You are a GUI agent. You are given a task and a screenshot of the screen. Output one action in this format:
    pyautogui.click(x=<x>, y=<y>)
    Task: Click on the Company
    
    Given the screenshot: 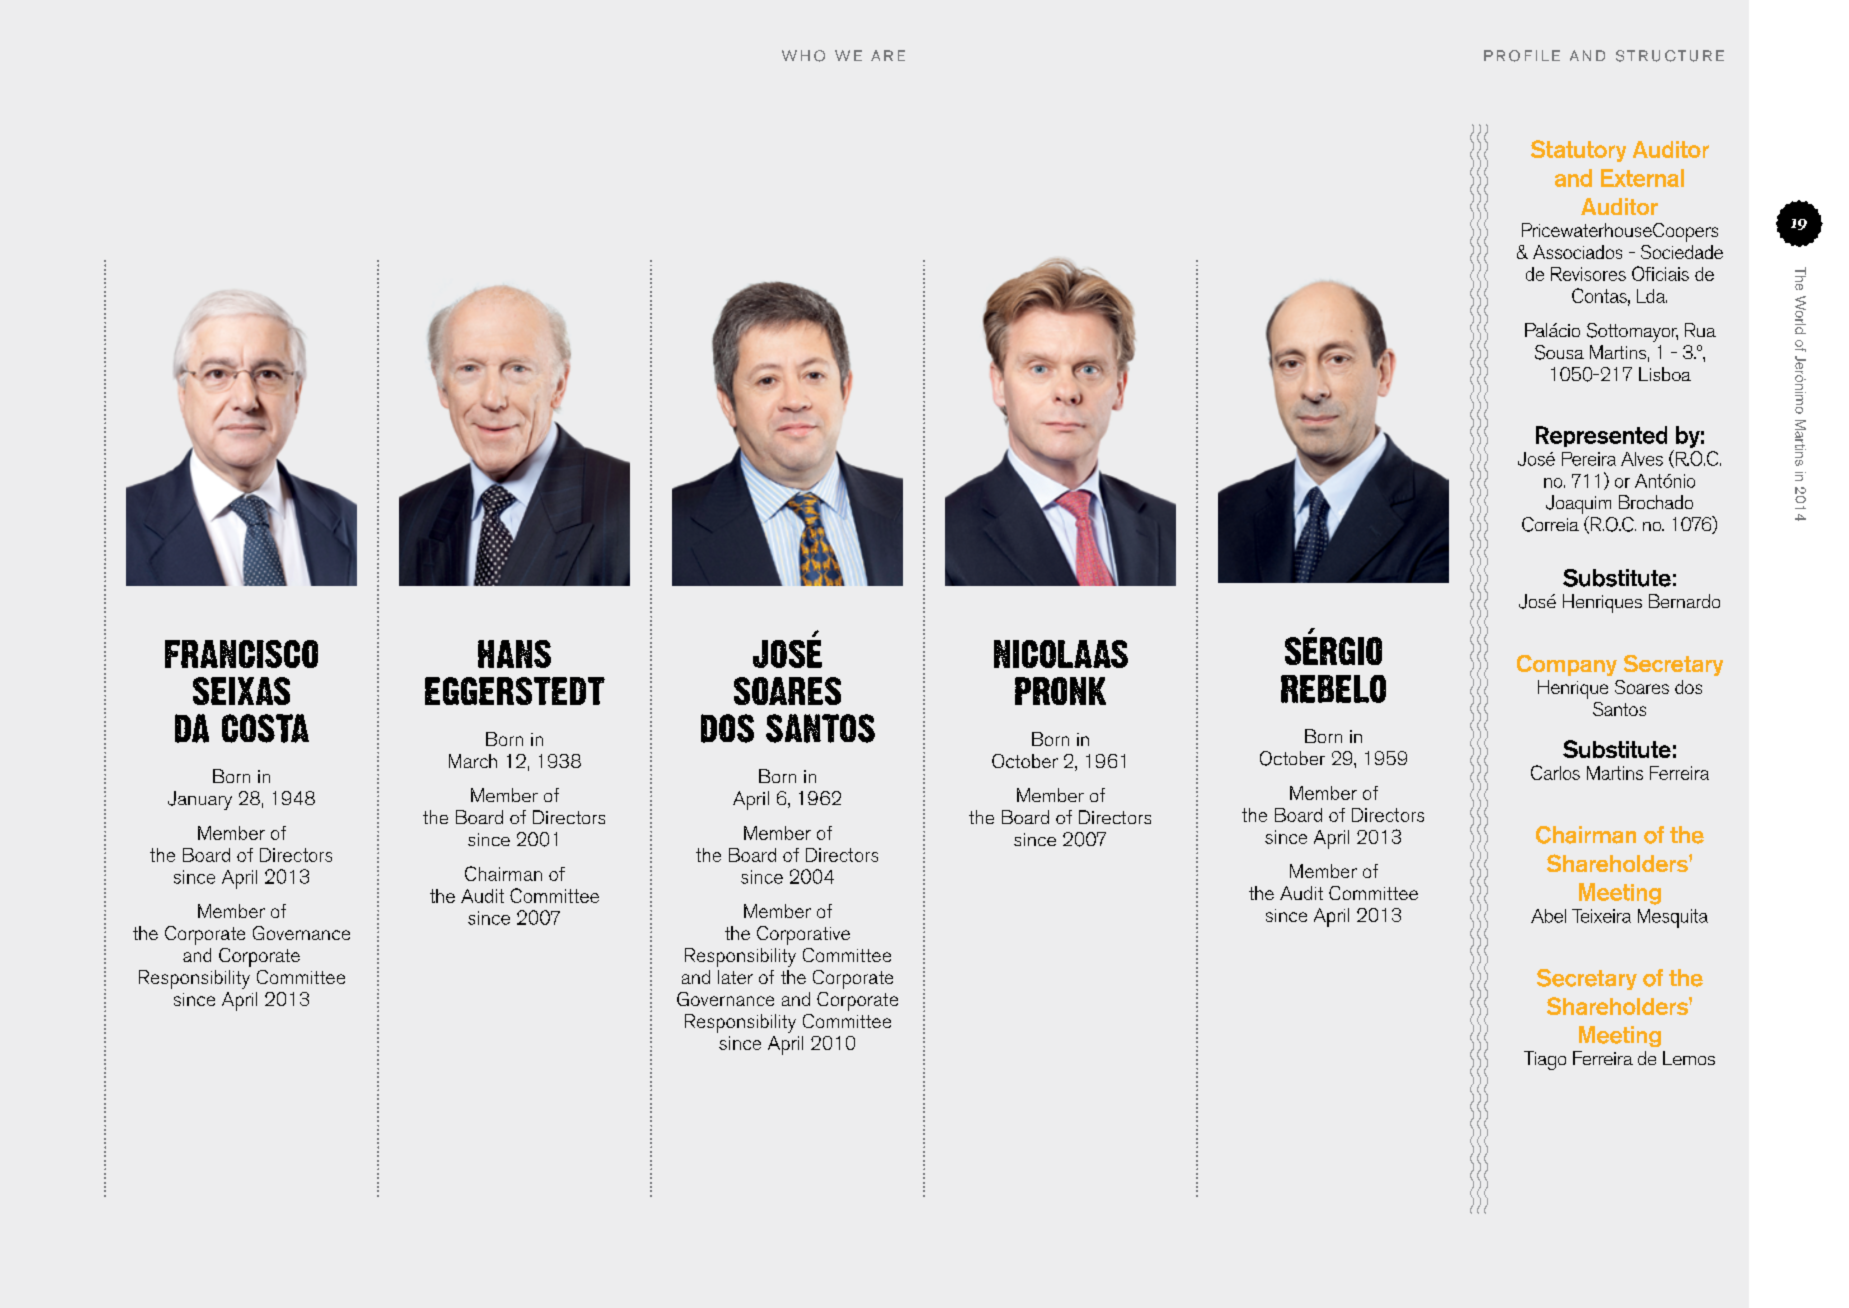 What is the action you would take?
    pyautogui.click(x=1567, y=665)
